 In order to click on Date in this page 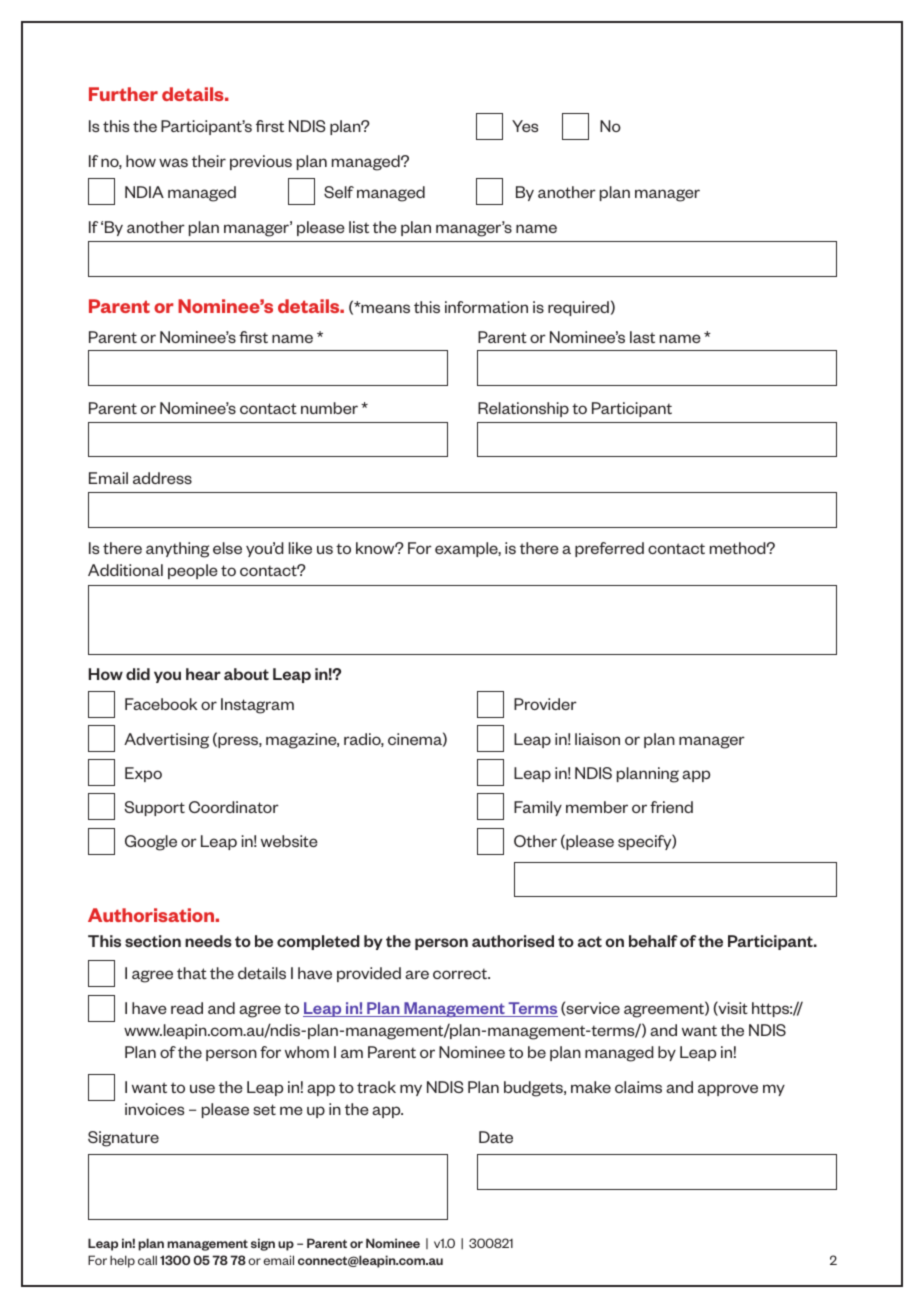, I will do `click(496, 1137)`.
